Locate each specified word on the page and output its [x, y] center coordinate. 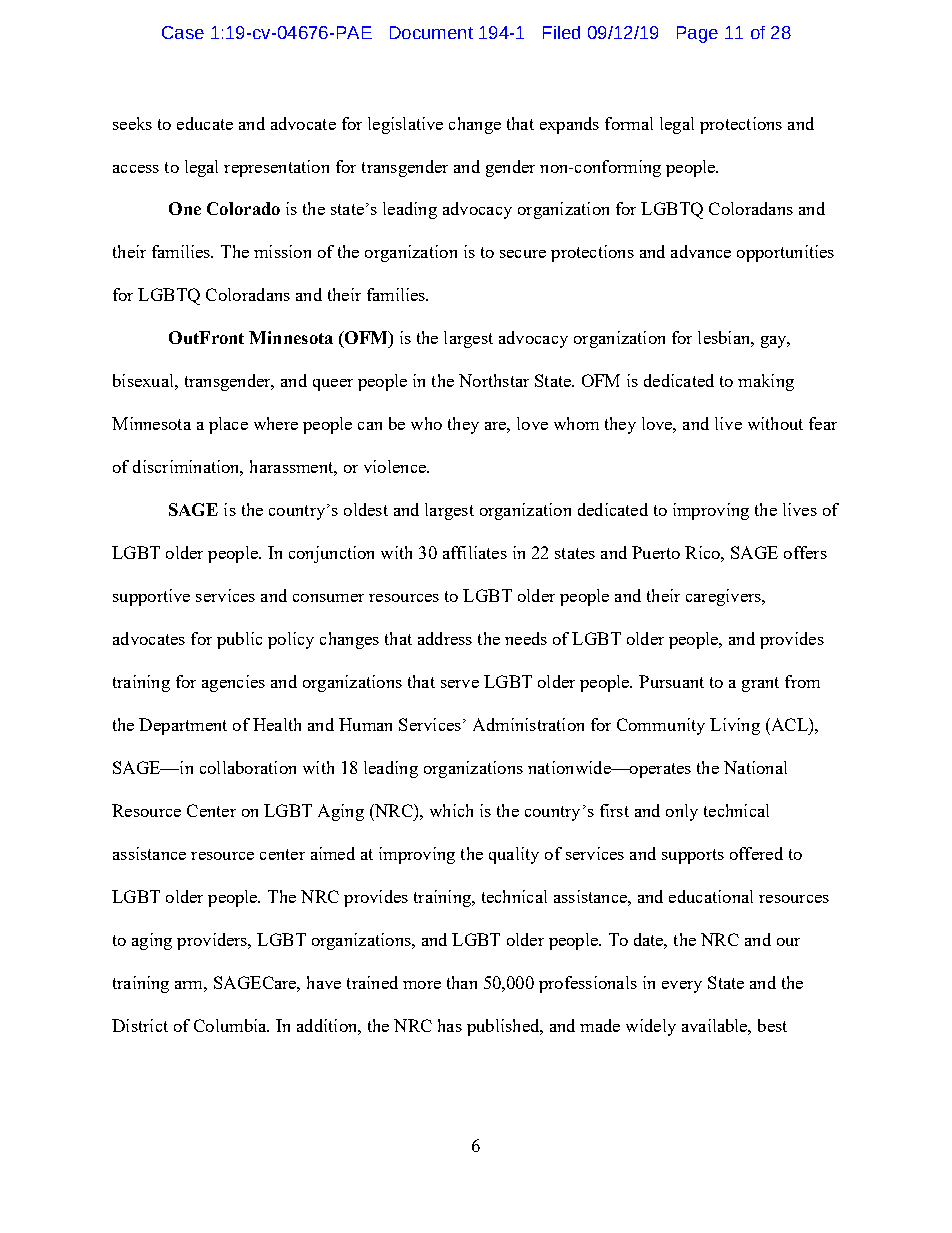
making [766, 382]
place [228, 425]
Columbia [231, 1025]
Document [431, 32]
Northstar [494, 380]
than [462, 982]
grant [760, 684]
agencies [233, 683]
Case [183, 32]
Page [697, 34]
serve [460, 684]
